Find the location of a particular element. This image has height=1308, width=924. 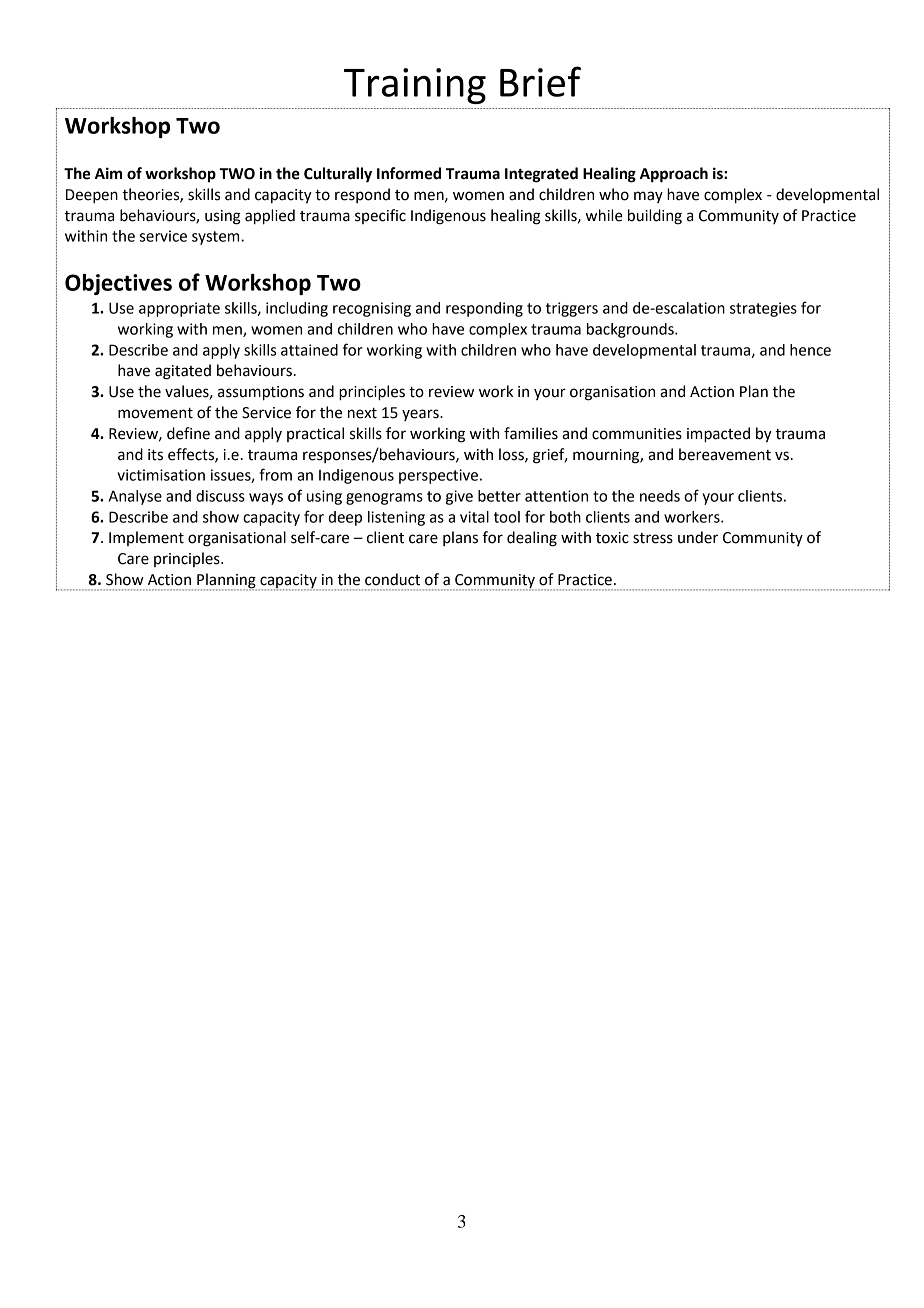

Brief is located at coordinates (540, 81).
